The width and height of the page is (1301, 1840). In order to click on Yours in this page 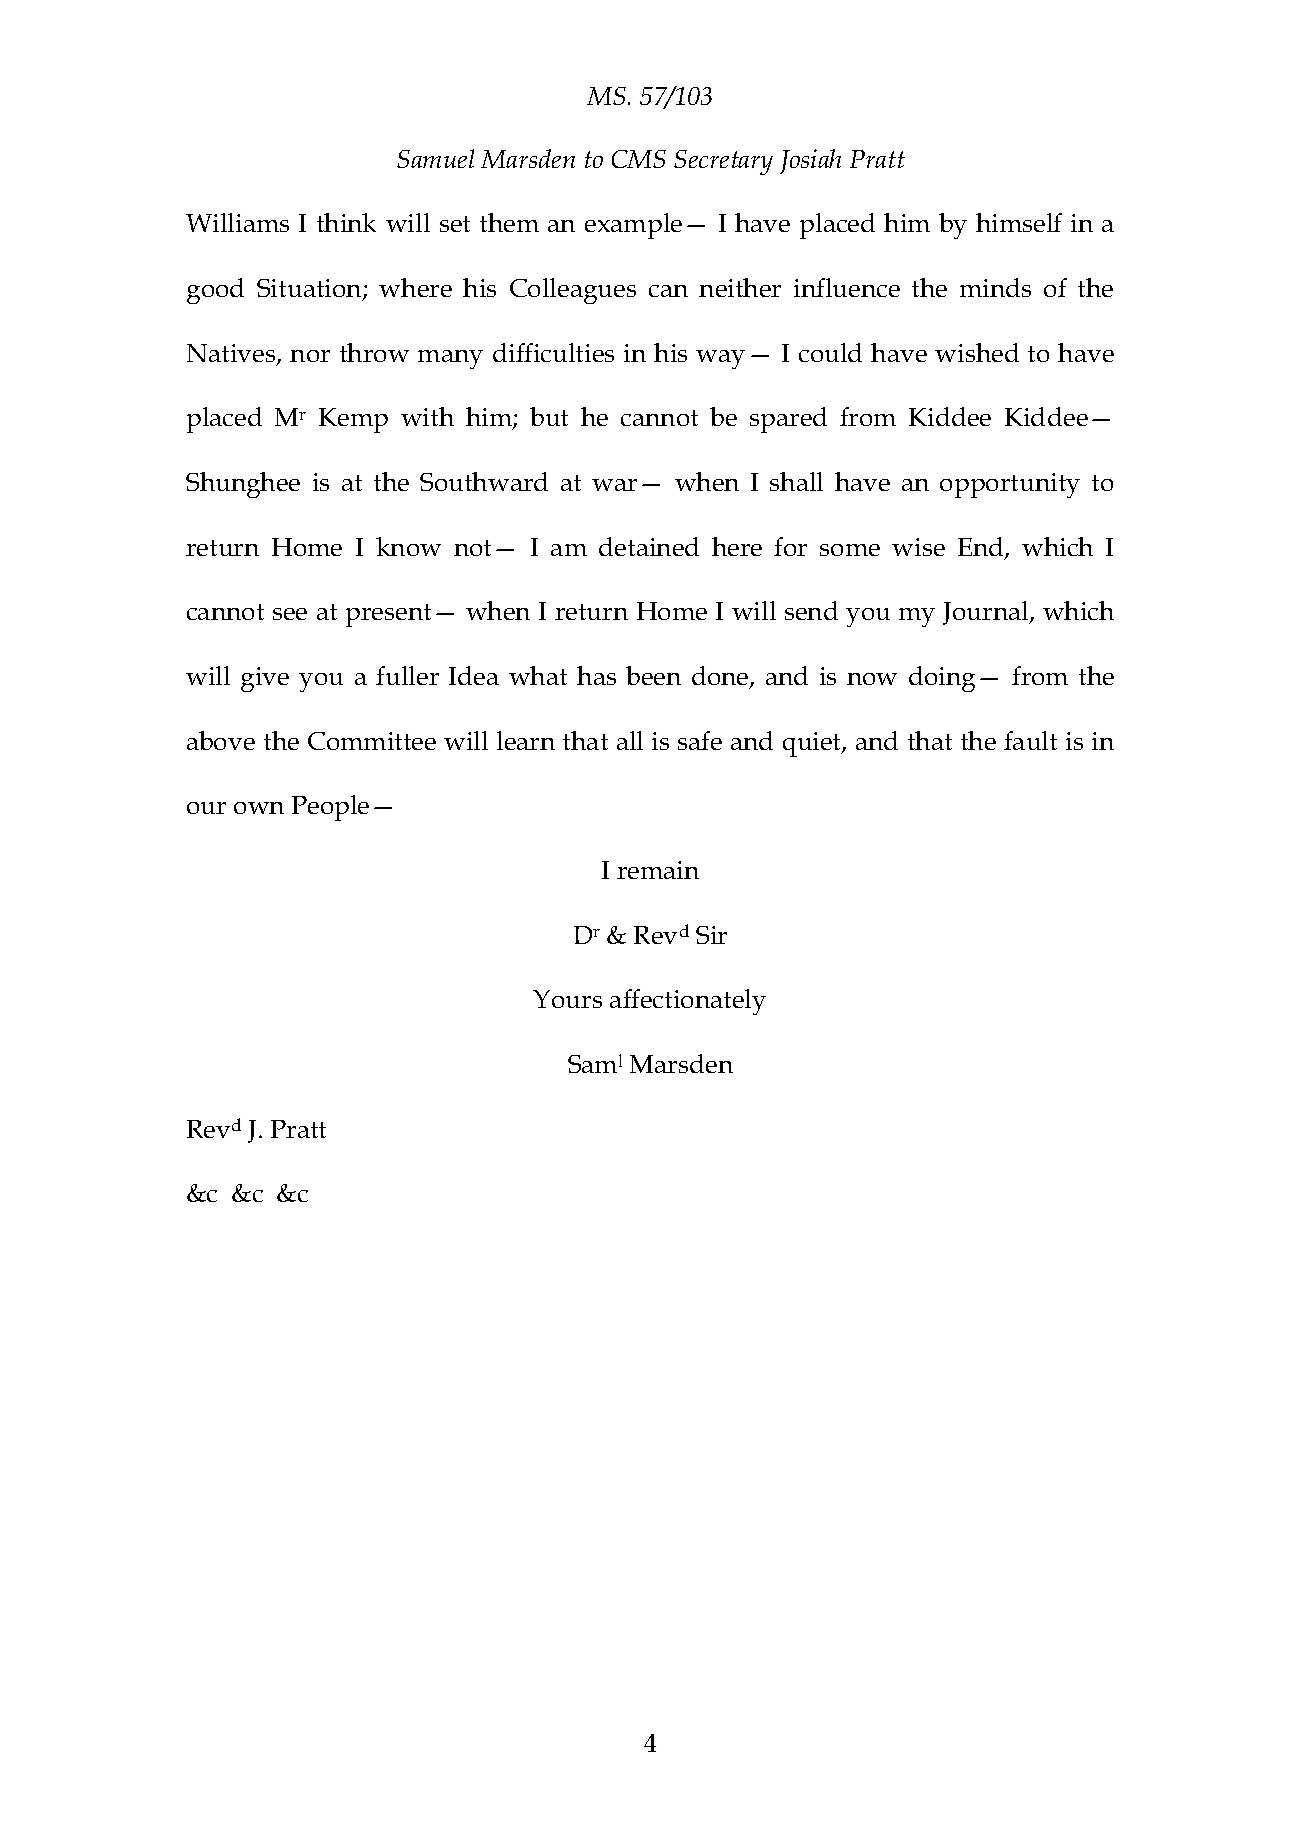, I will do `click(567, 999)`.
